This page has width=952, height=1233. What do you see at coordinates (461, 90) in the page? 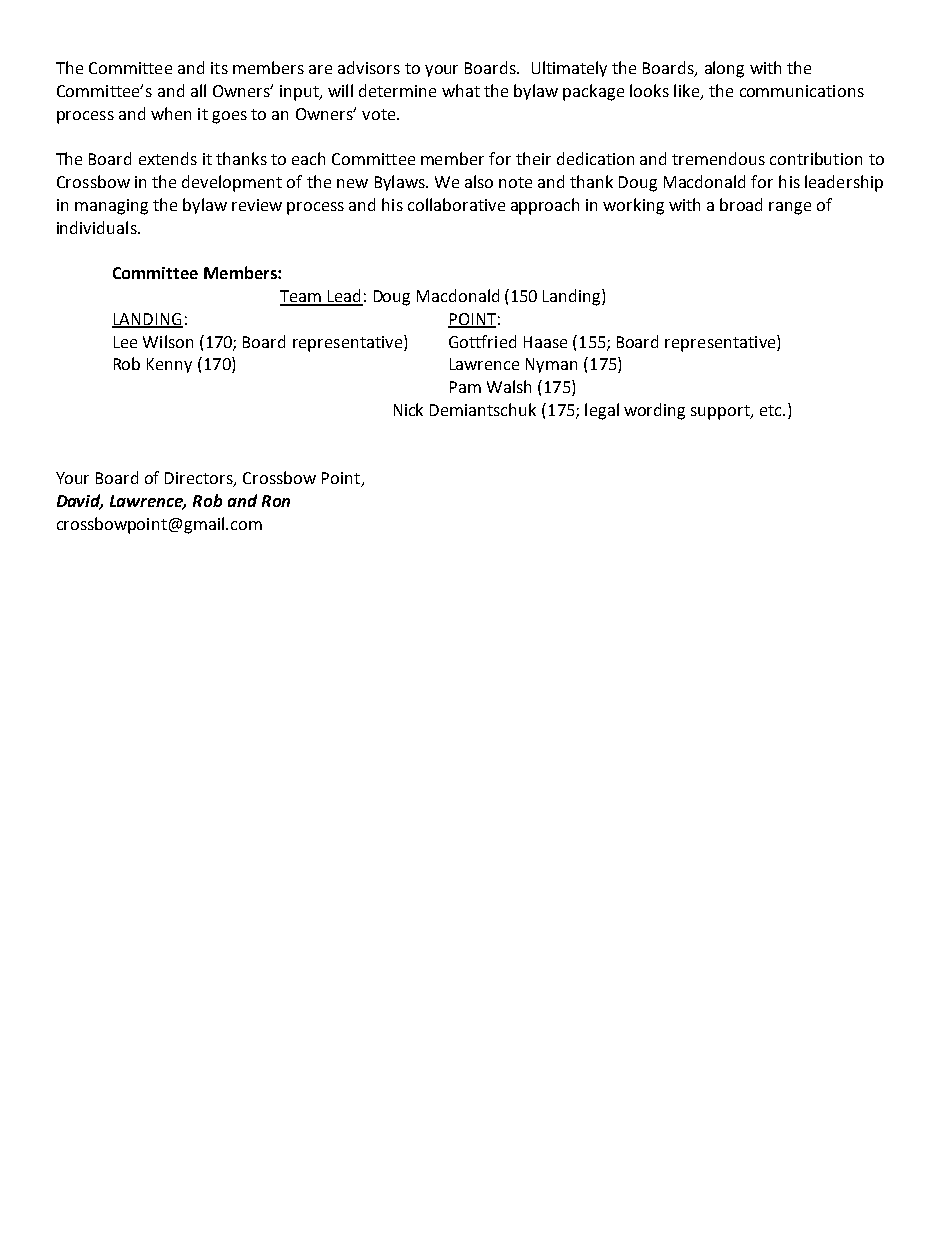
I see `what` at bounding box center [461, 90].
